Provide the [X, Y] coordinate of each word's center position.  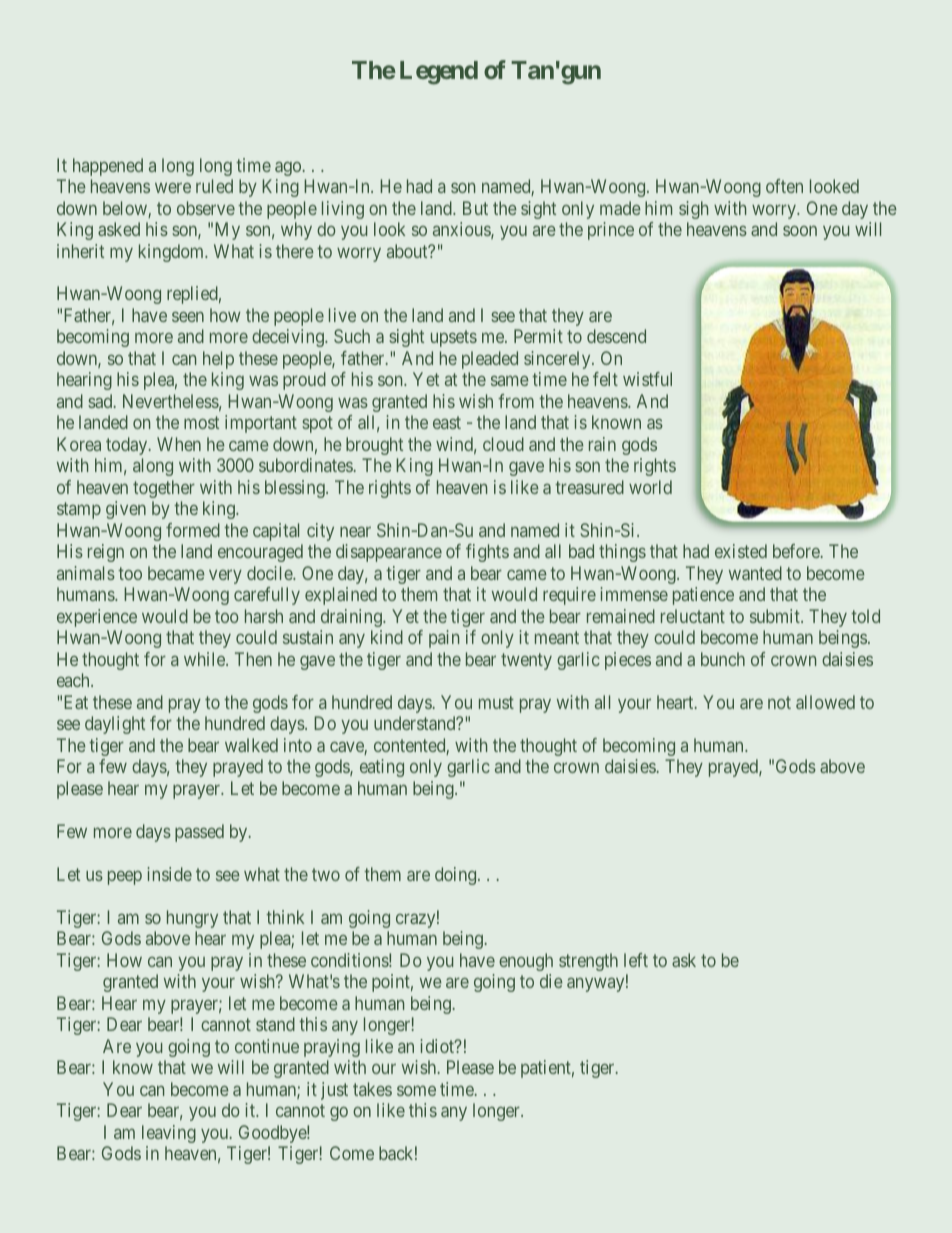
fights [487, 553]
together [164, 489]
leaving [169, 1134]
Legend [439, 73]
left [636, 960]
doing [457, 876]
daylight [115, 725]
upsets [454, 339]
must [496, 702]
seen [188, 317]
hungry [192, 919]
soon [800, 231]
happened [108, 167]
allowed [825, 702]
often [784, 186]
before [797, 551]
